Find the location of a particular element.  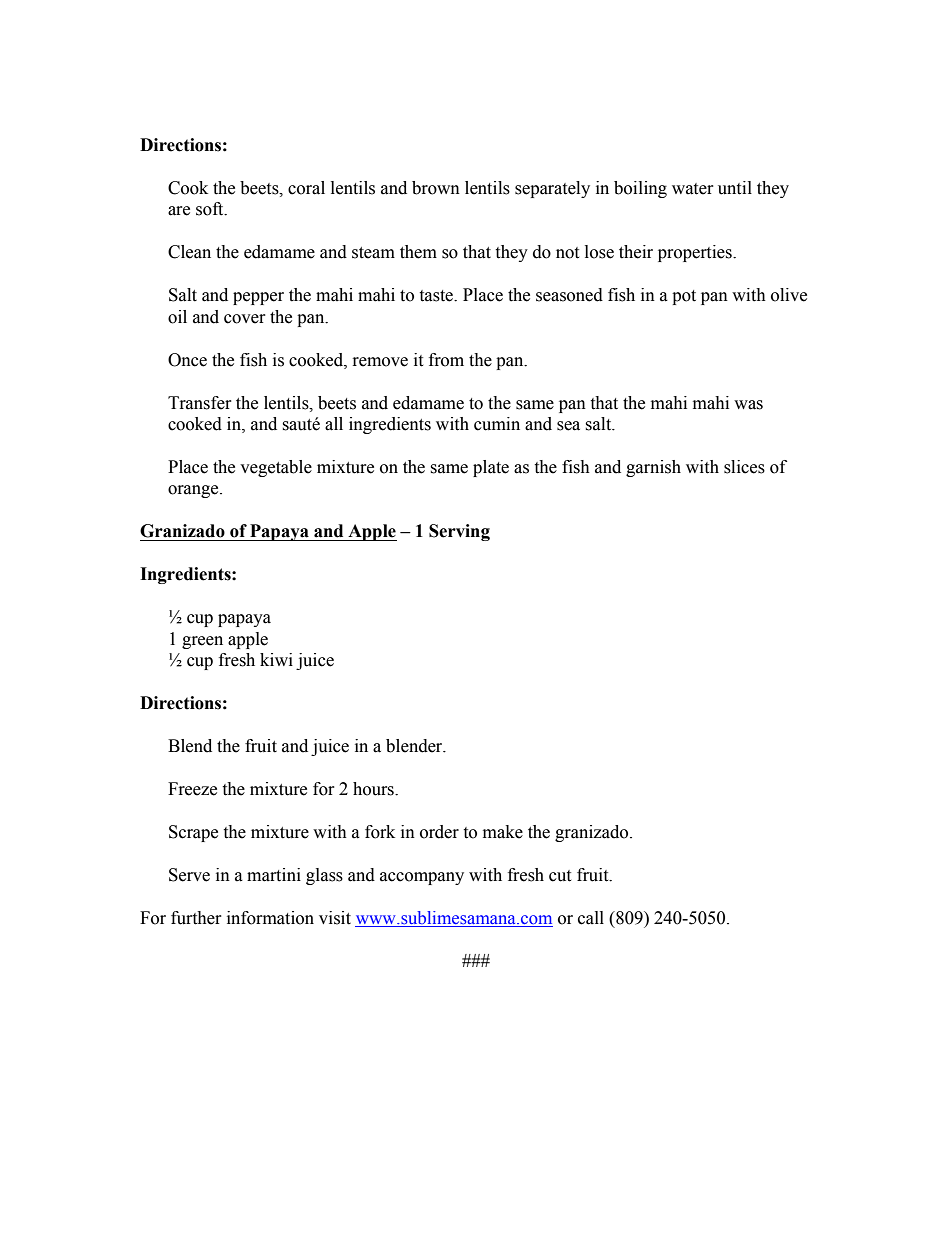

water is located at coordinates (693, 189).
